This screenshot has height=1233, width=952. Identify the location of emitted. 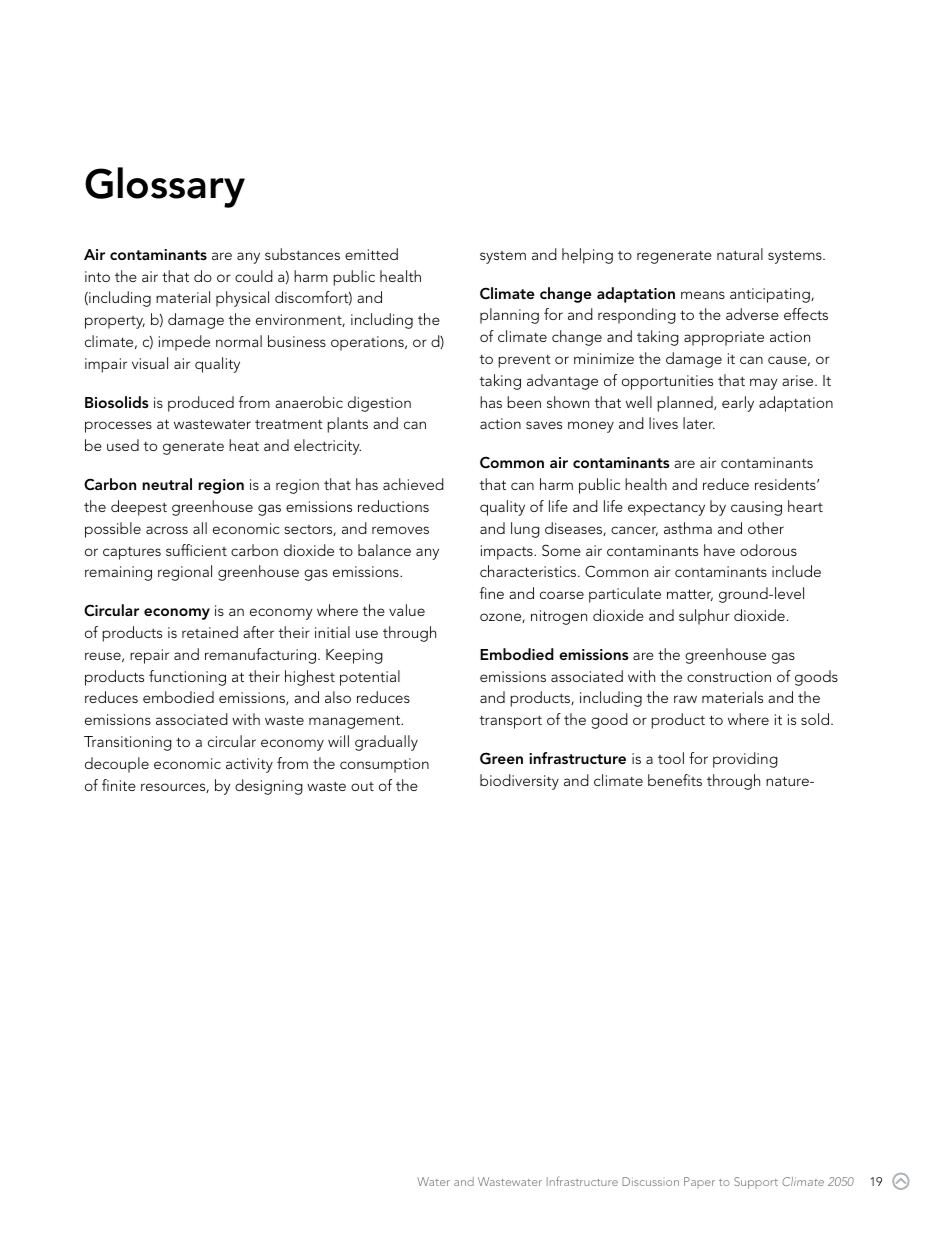
(371, 254).
